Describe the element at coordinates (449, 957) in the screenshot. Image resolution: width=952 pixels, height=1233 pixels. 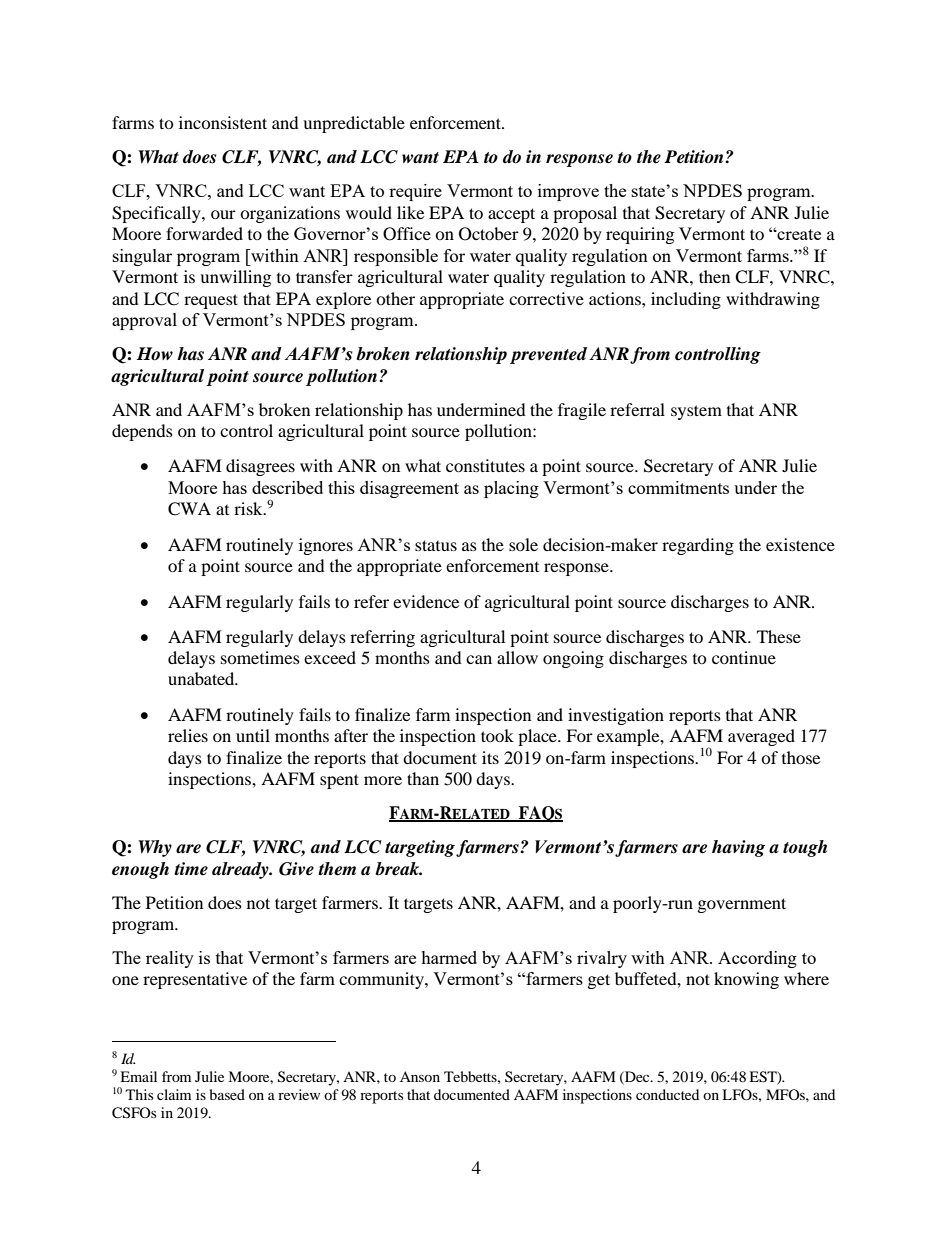
I see `harmed` at that location.
